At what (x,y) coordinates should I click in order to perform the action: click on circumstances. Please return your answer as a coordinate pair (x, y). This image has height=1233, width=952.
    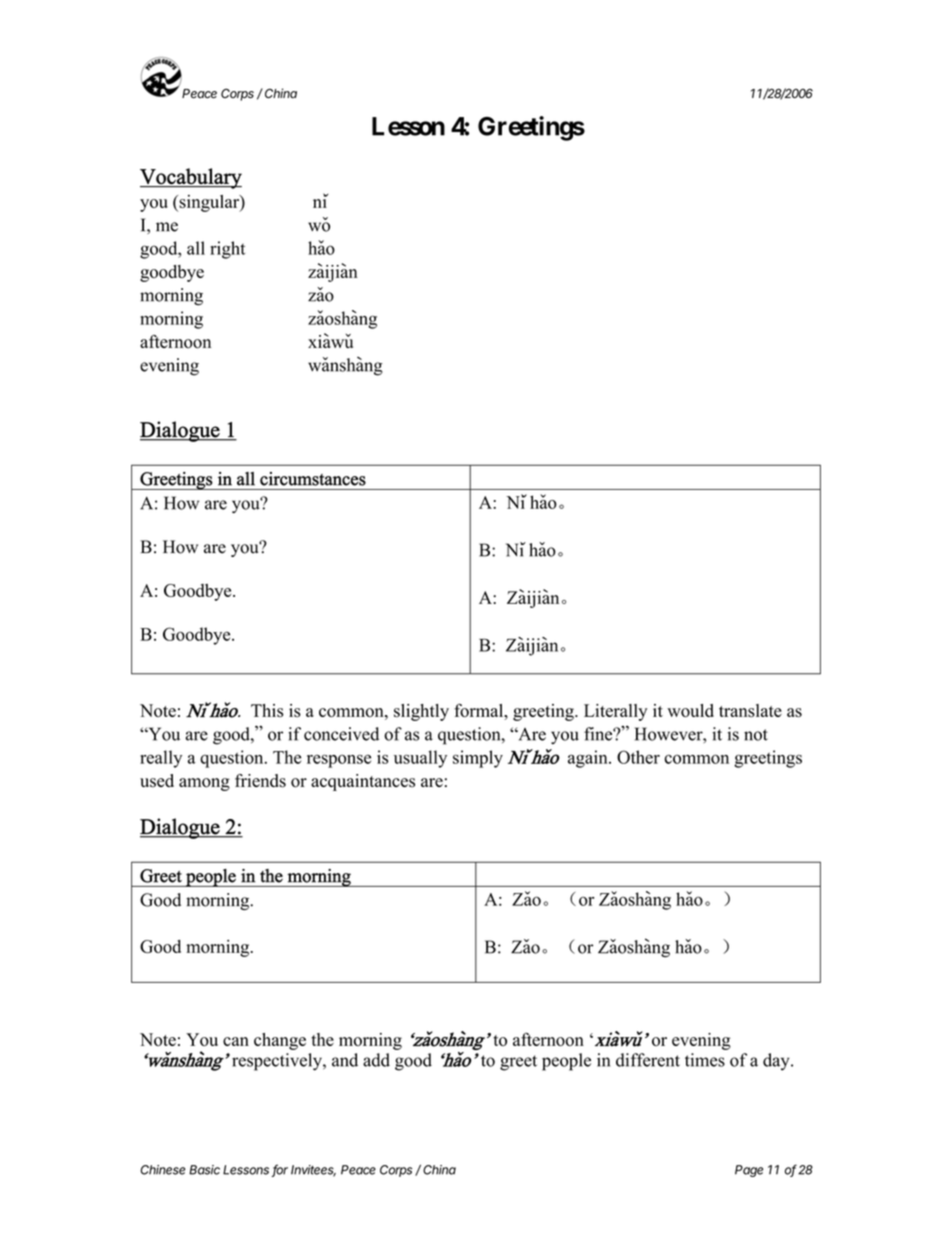
    Looking at the image, I should click on (313, 479).
